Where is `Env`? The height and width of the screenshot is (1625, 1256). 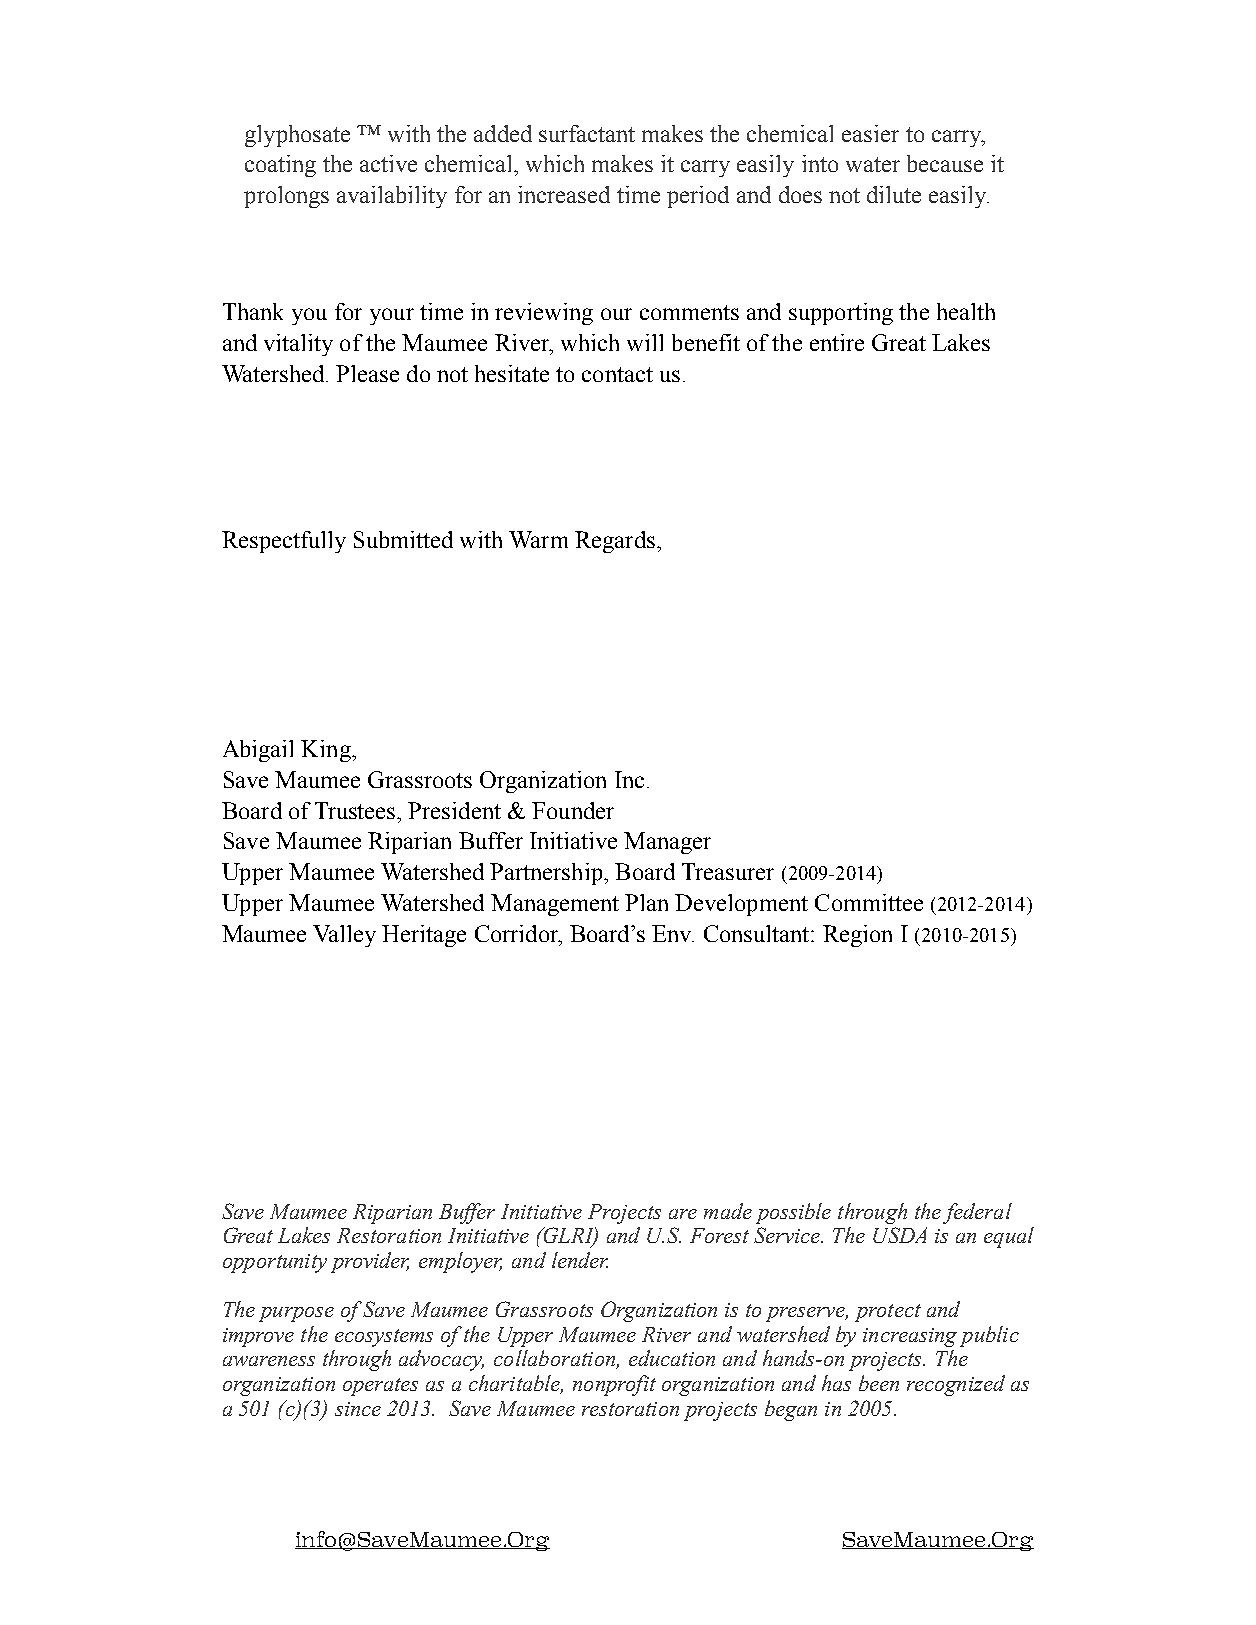
Env is located at coordinates (673, 933).
